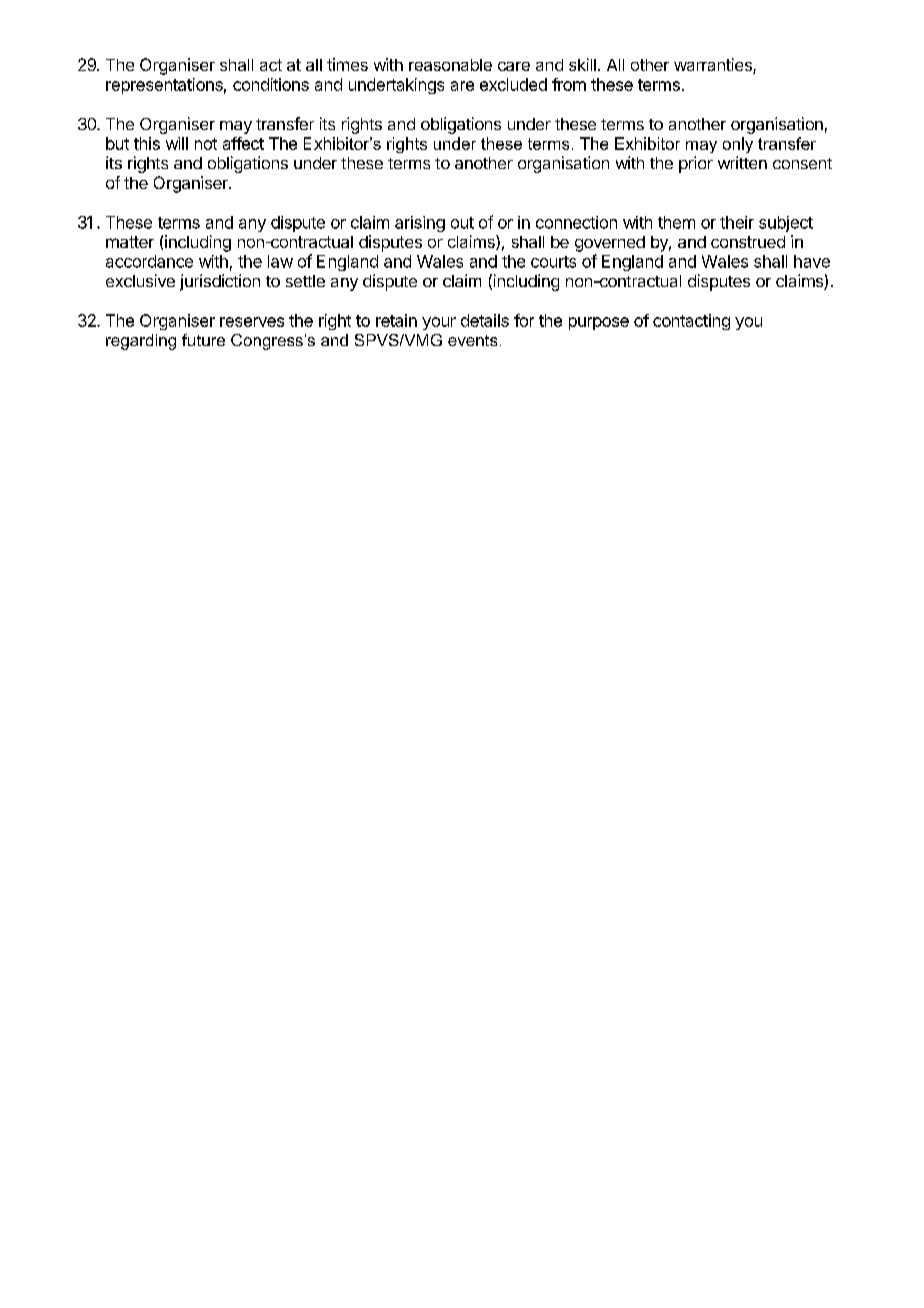  Describe the element at coordinates (472, 340) in the screenshot. I see `events` at that location.
